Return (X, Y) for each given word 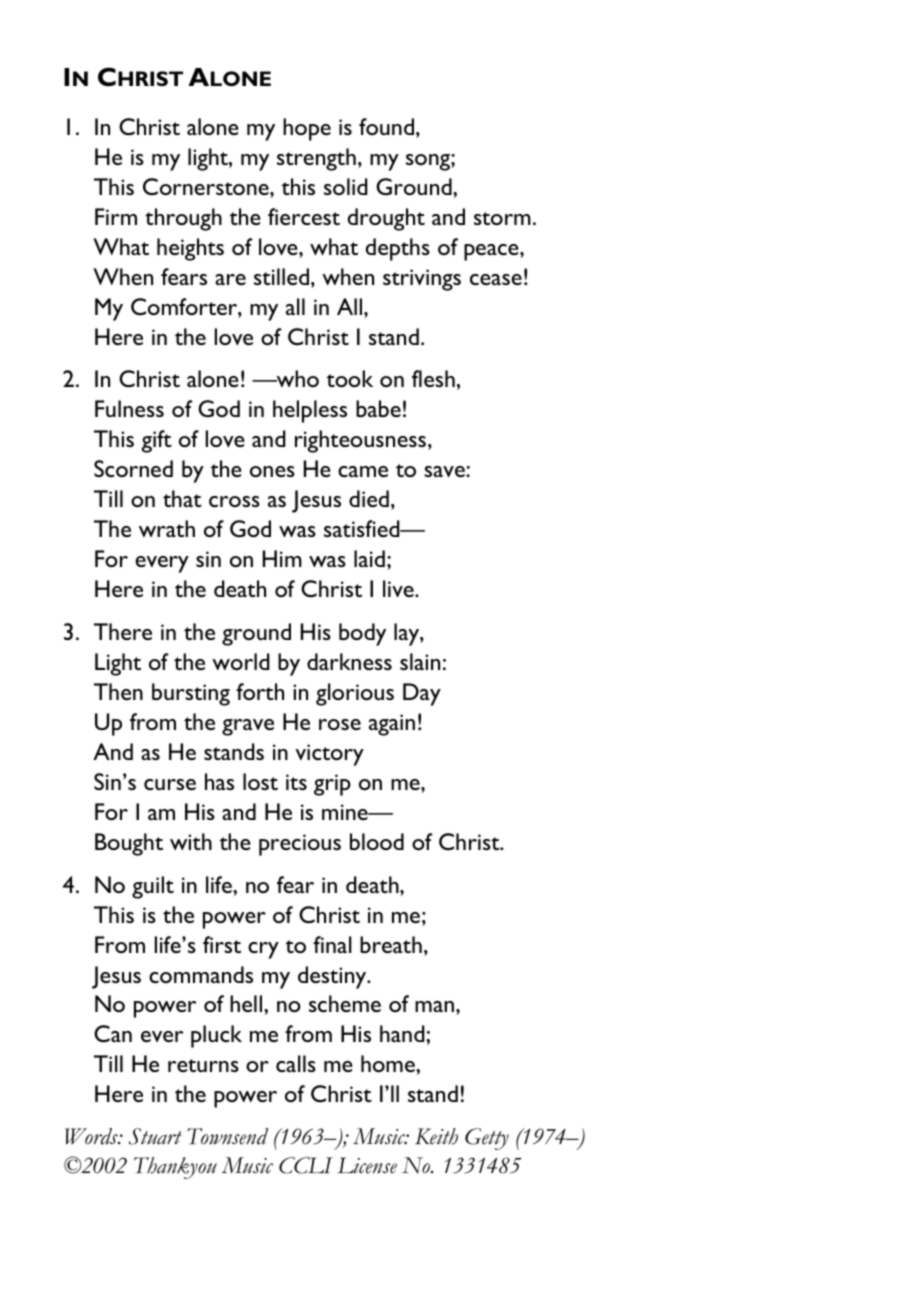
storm (502, 218)
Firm (116, 216)
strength (316, 159)
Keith (436, 1136)
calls (296, 1063)
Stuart (155, 1136)
